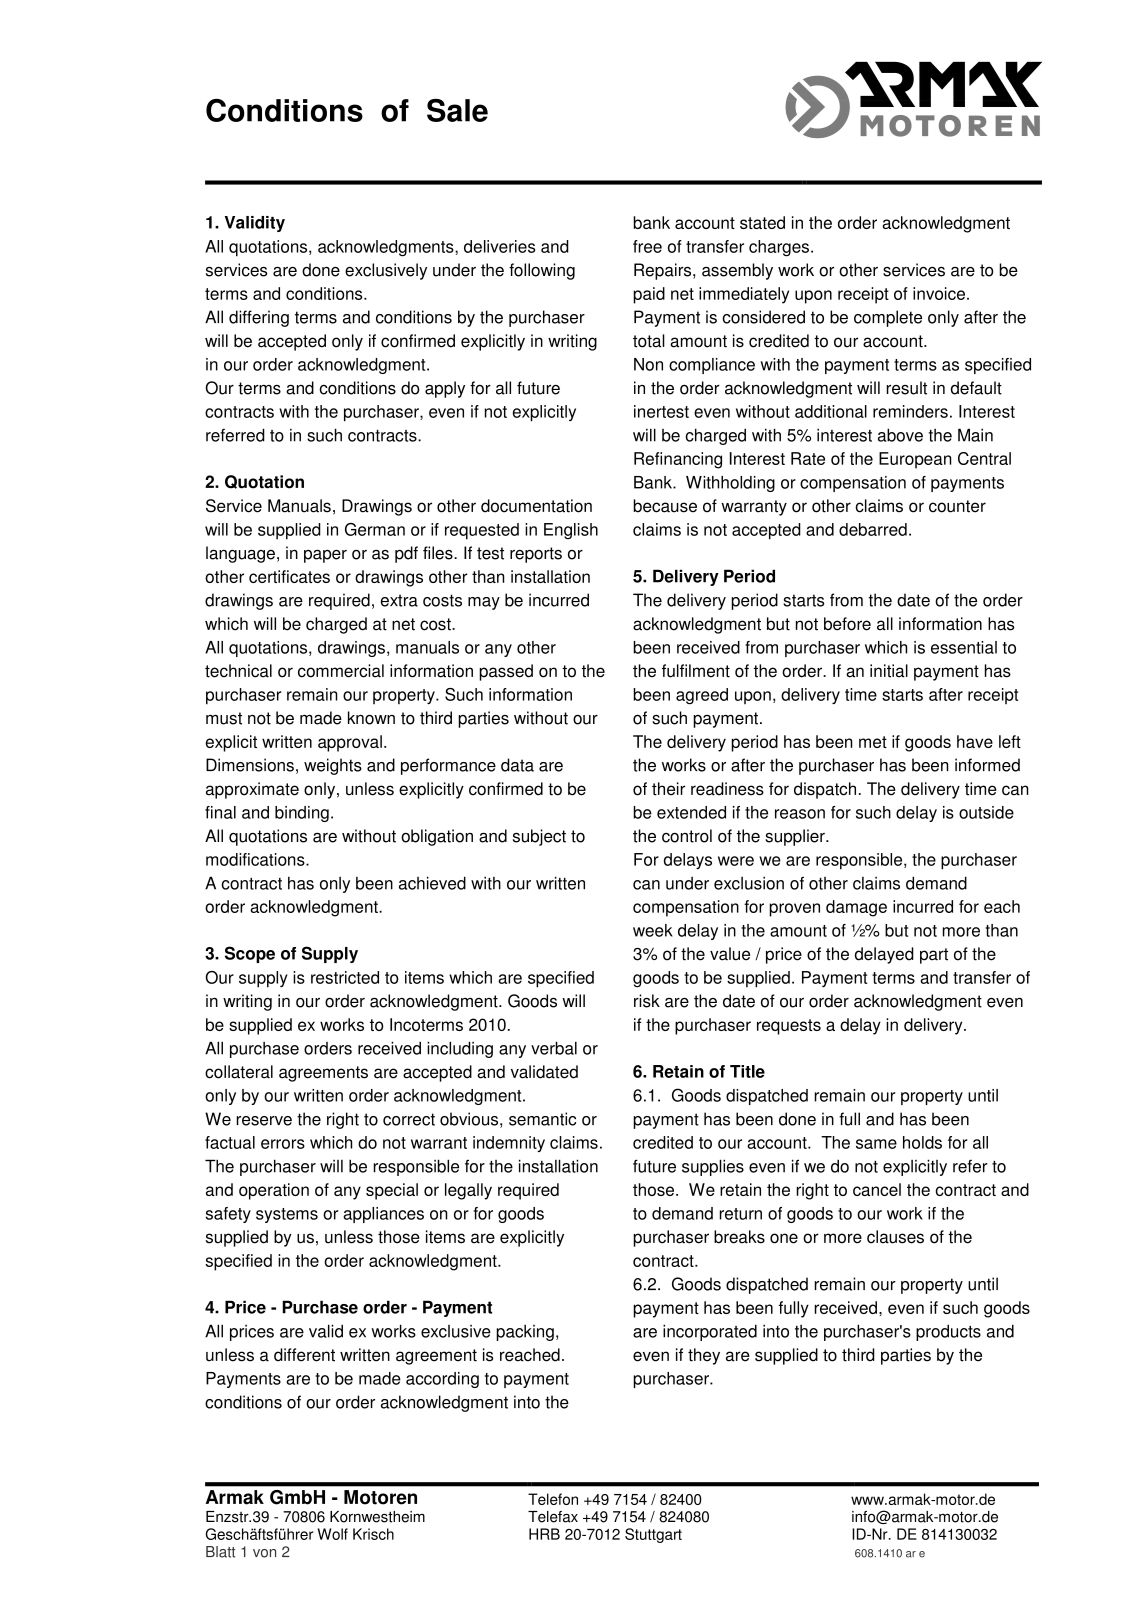  What do you see at coordinates (668, 789) in the screenshot?
I see `their` at bounding box center [668, 789].
